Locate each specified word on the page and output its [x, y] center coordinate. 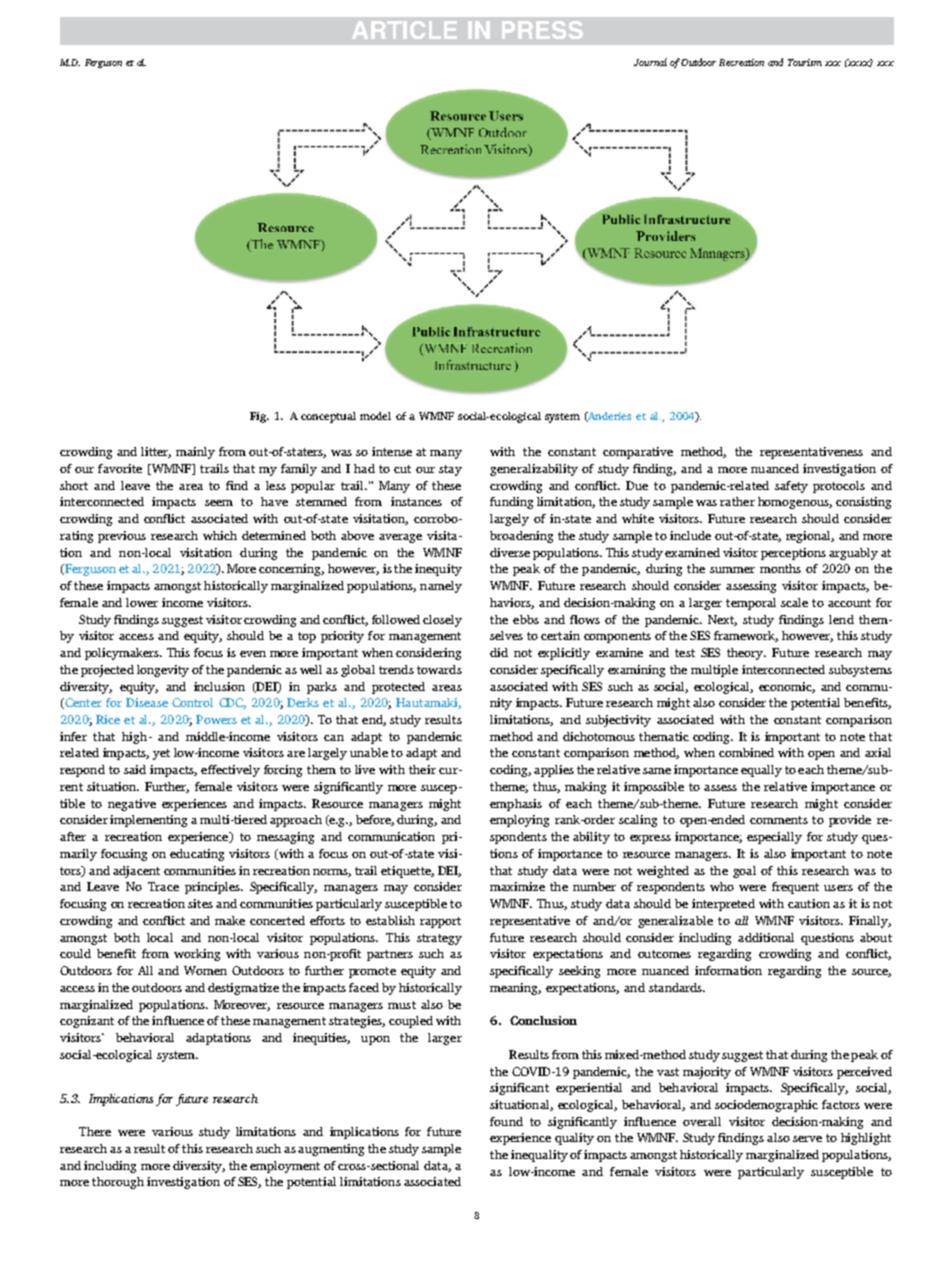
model [375, 416]
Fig [259, 417]
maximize [517, 886]
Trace [163, 886]
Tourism [805, 62]
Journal [650, 62]
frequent [795, 888]
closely [442, 621]
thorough [118, 1183]
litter [156, 452]
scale [794, 602]
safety [791, 487]
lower [142, 602]
